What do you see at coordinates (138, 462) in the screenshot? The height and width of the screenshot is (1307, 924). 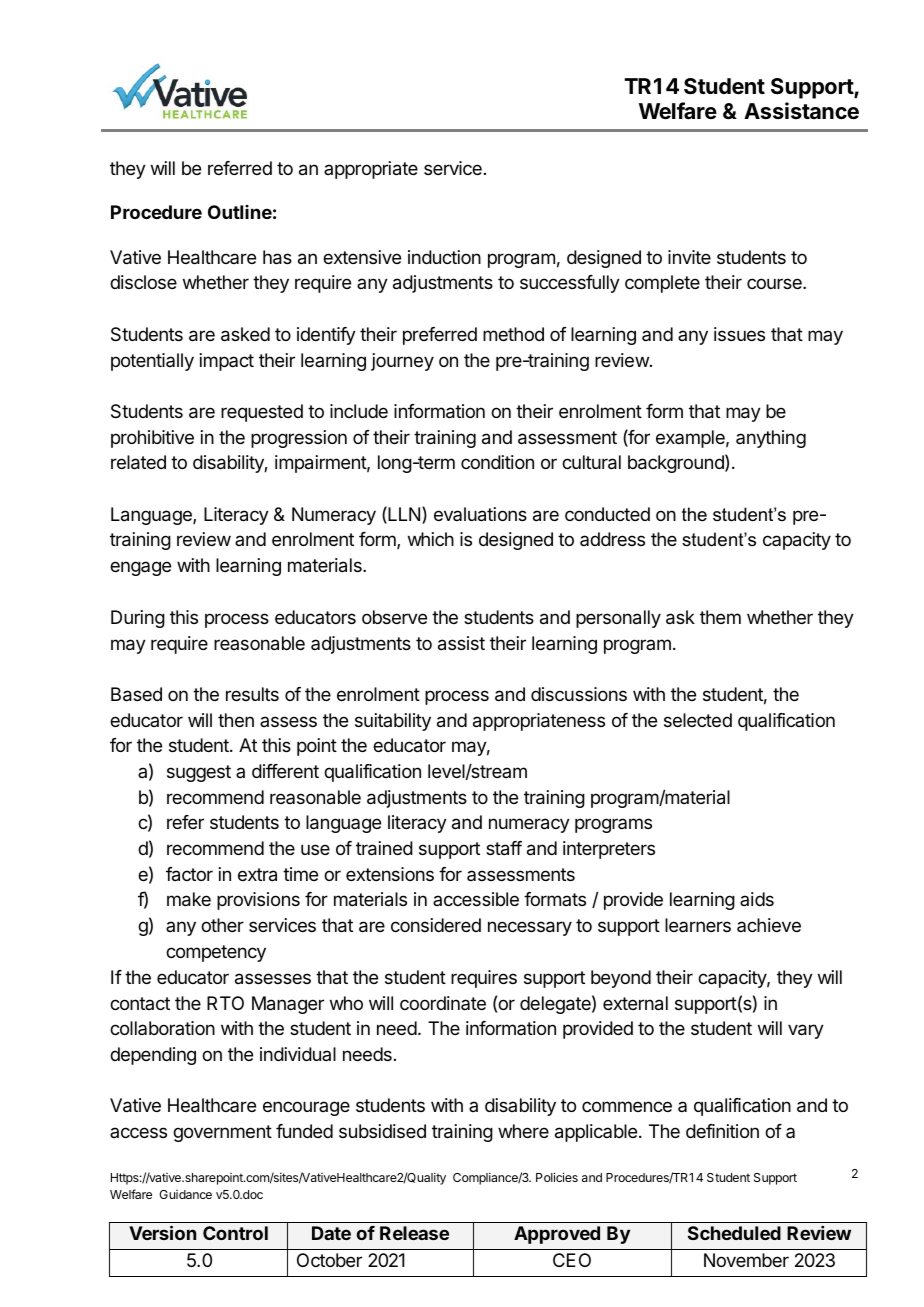 I see `related` at bounding box center [138, 462].
